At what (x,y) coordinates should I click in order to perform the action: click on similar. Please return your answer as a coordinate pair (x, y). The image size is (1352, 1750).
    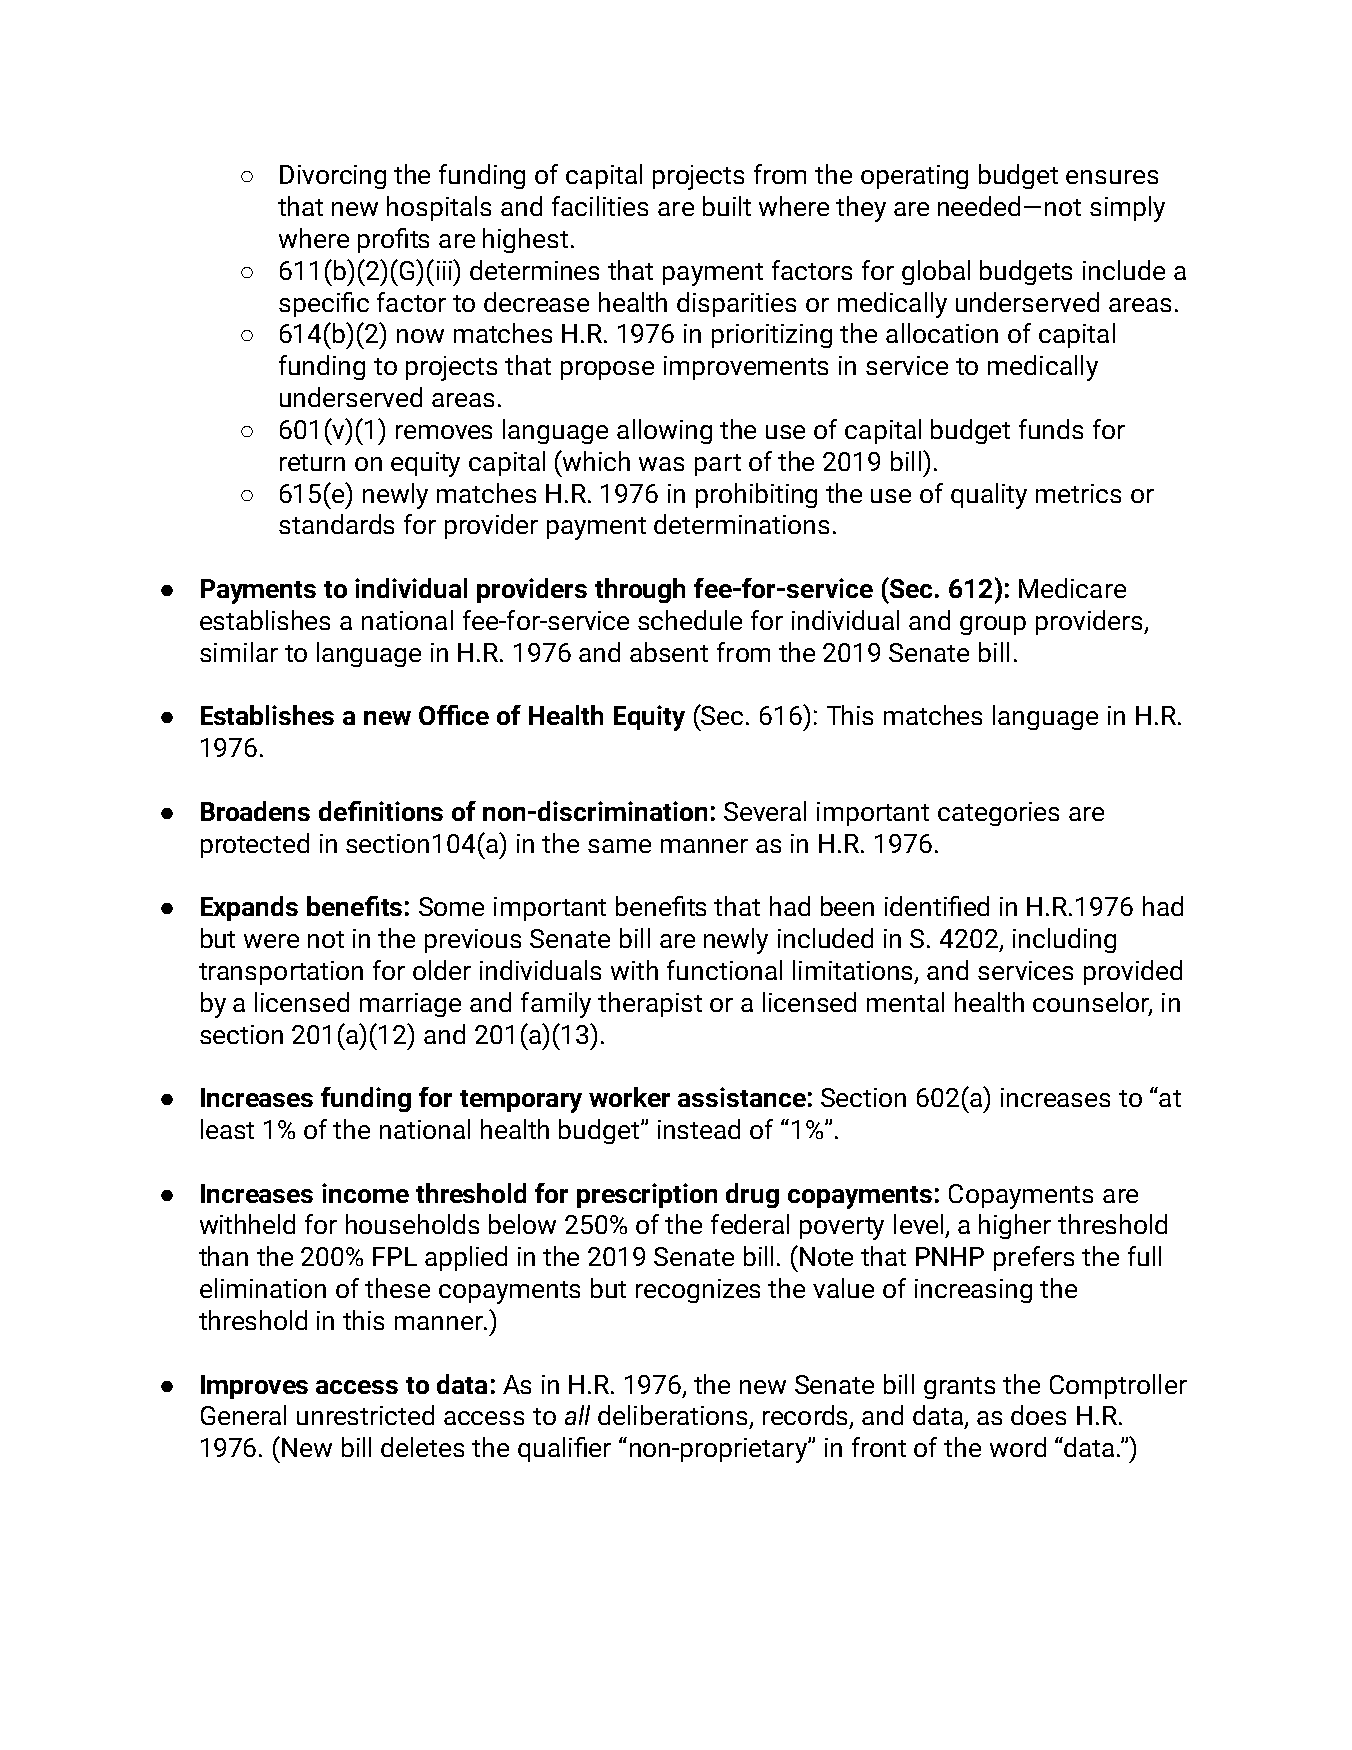
    Looking at the image, I should click on (239, 652).
